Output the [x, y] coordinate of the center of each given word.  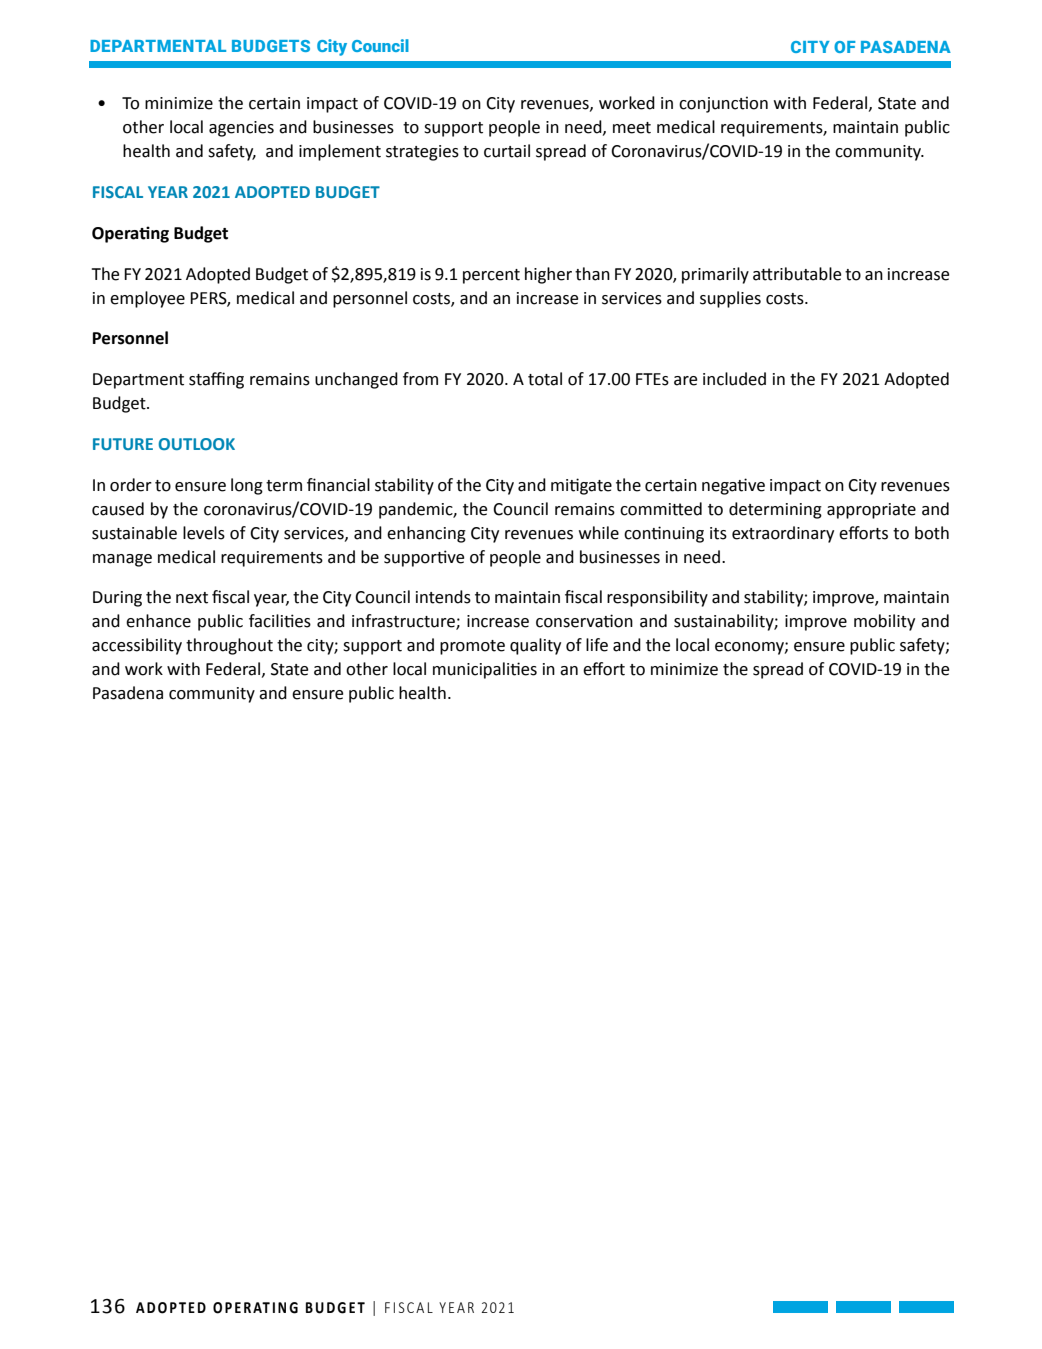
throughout [229, 646]
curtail [507, 151]
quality [535, 646]
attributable [797, 274]
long [247, 486]
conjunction [723, 104]
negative [733, 486]
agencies [241, 129]
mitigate [581, 486]
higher [548, 275]
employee [147, 299]
